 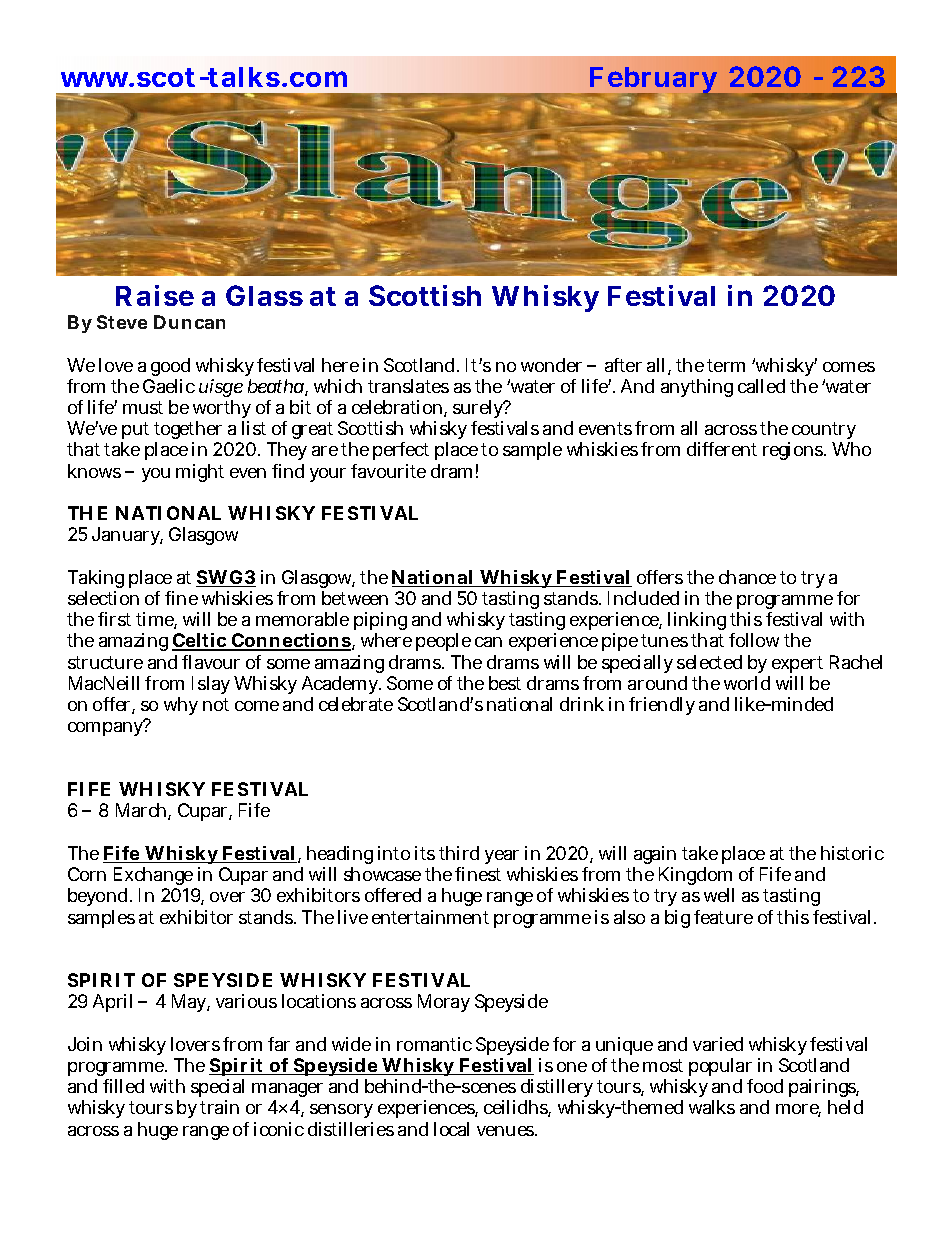 I want to click on people, so click(x=443, y=642).
